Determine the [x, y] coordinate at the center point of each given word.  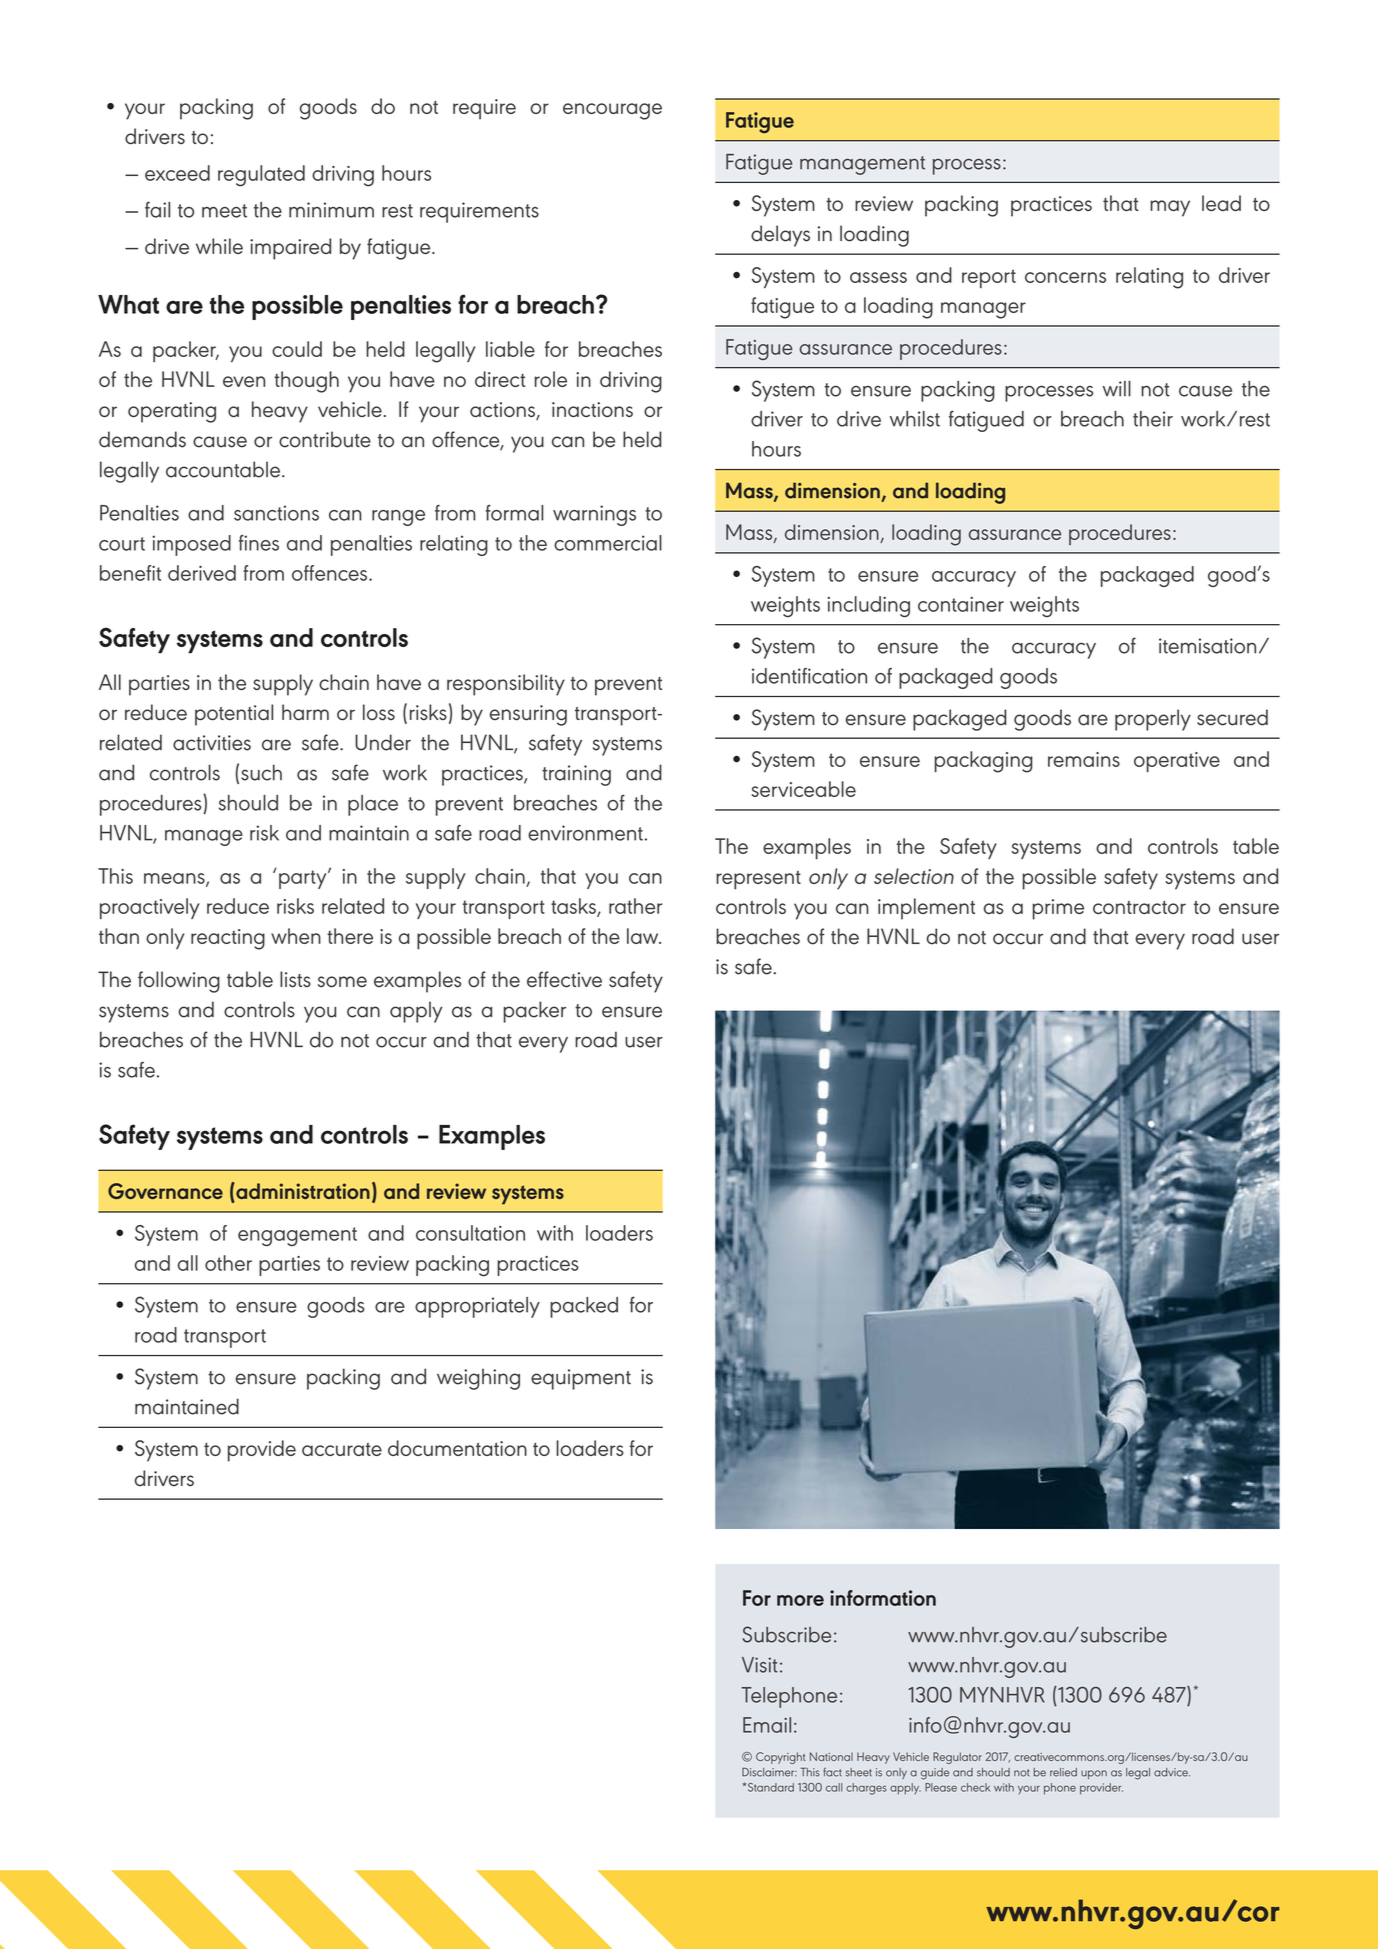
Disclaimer [769, 1772]
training [576, 775]
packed [584, 1307]
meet [224, 211]
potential [234, 715]
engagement [297, 1236]
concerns [1065, 277]
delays [780, 236]
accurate [342, 1449]
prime [1058, 909]
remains [1084, 759]
